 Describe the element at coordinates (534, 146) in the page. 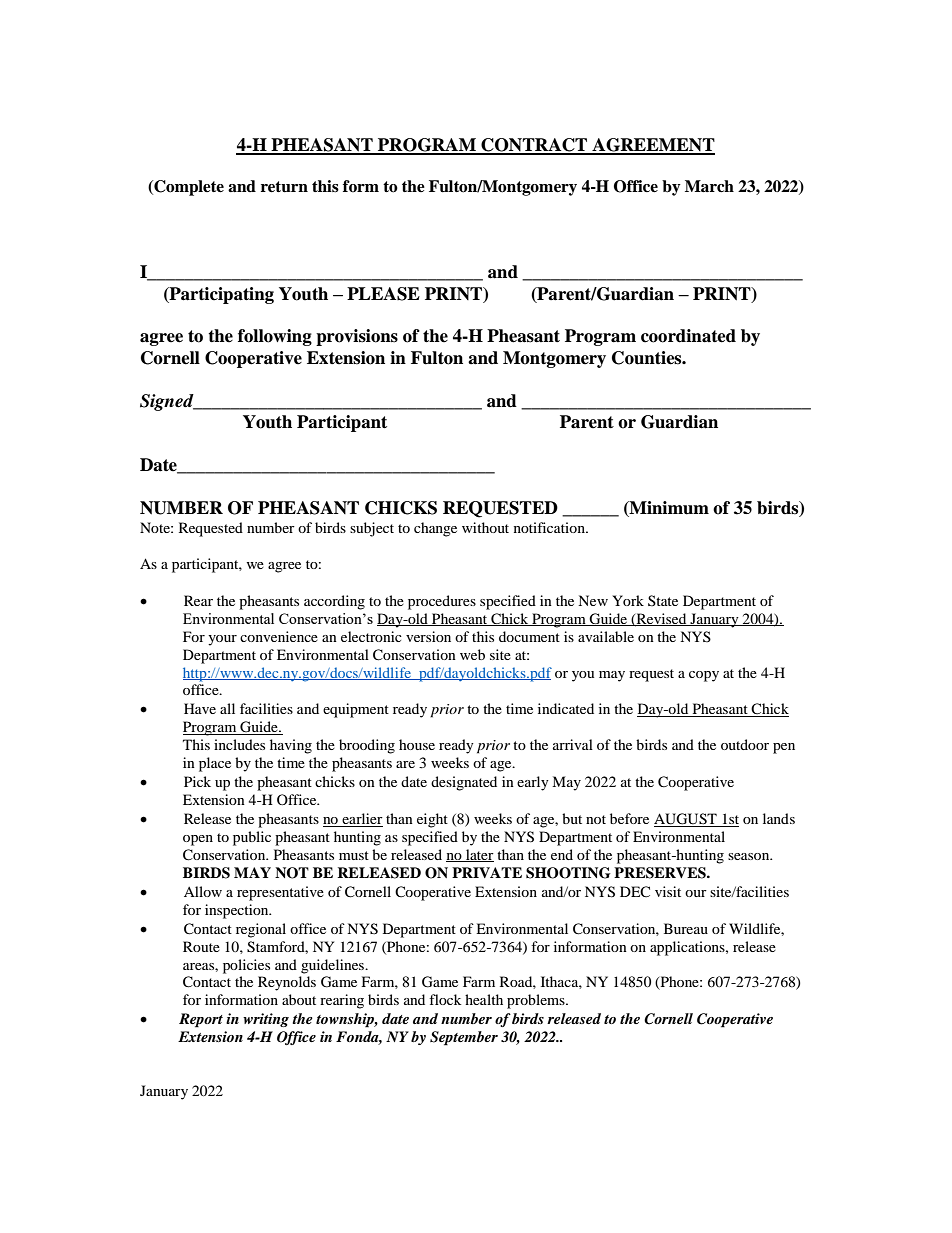

I see `CONTRACT` at that location.
